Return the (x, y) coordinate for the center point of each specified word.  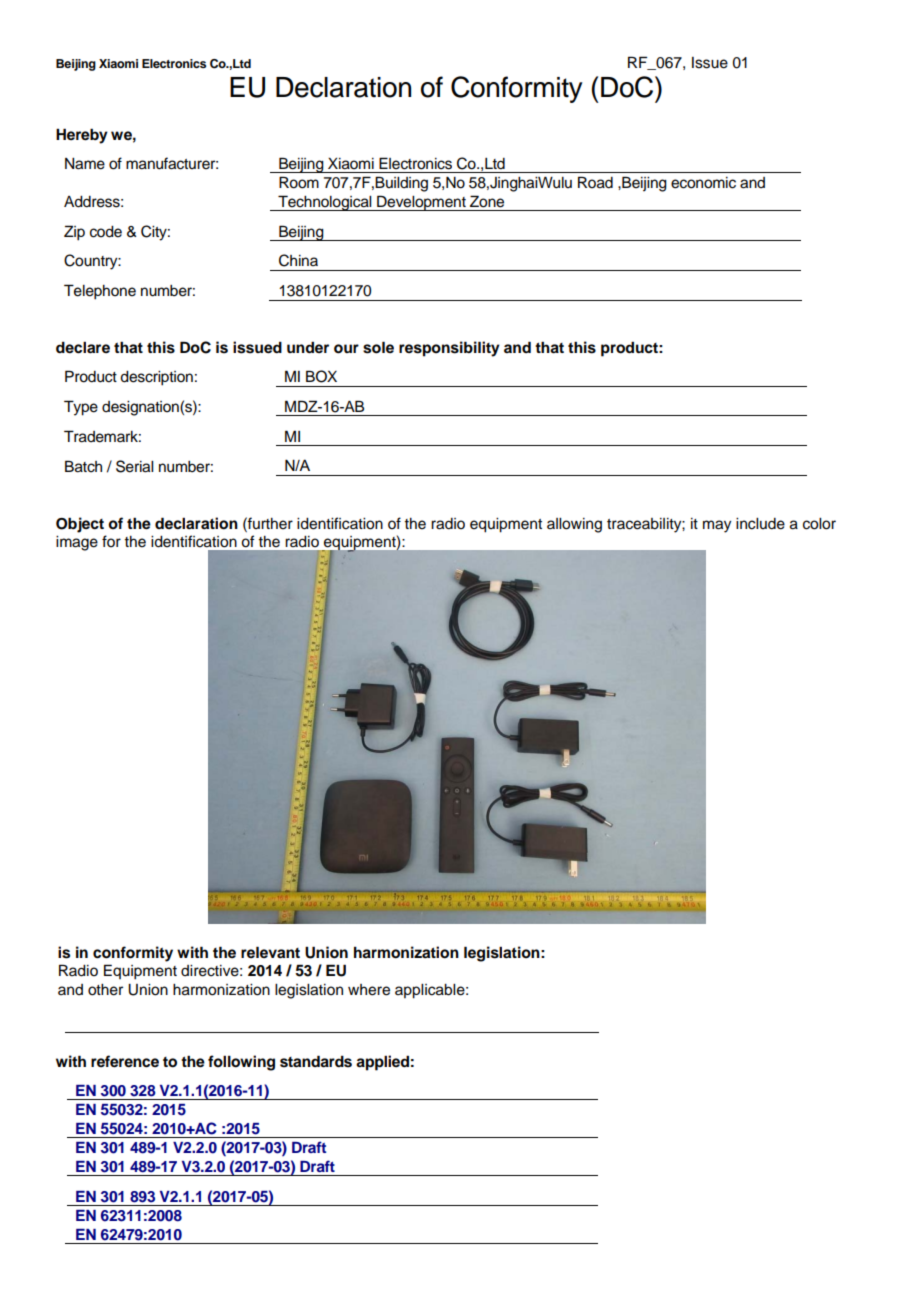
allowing (574, 525)
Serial (134, 466)
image (77, 543)
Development (421, 203)
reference (125, 1061)
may (717, 526)
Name (85, 164)
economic (703, 183)
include (760, 524)
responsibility (449, 349)
